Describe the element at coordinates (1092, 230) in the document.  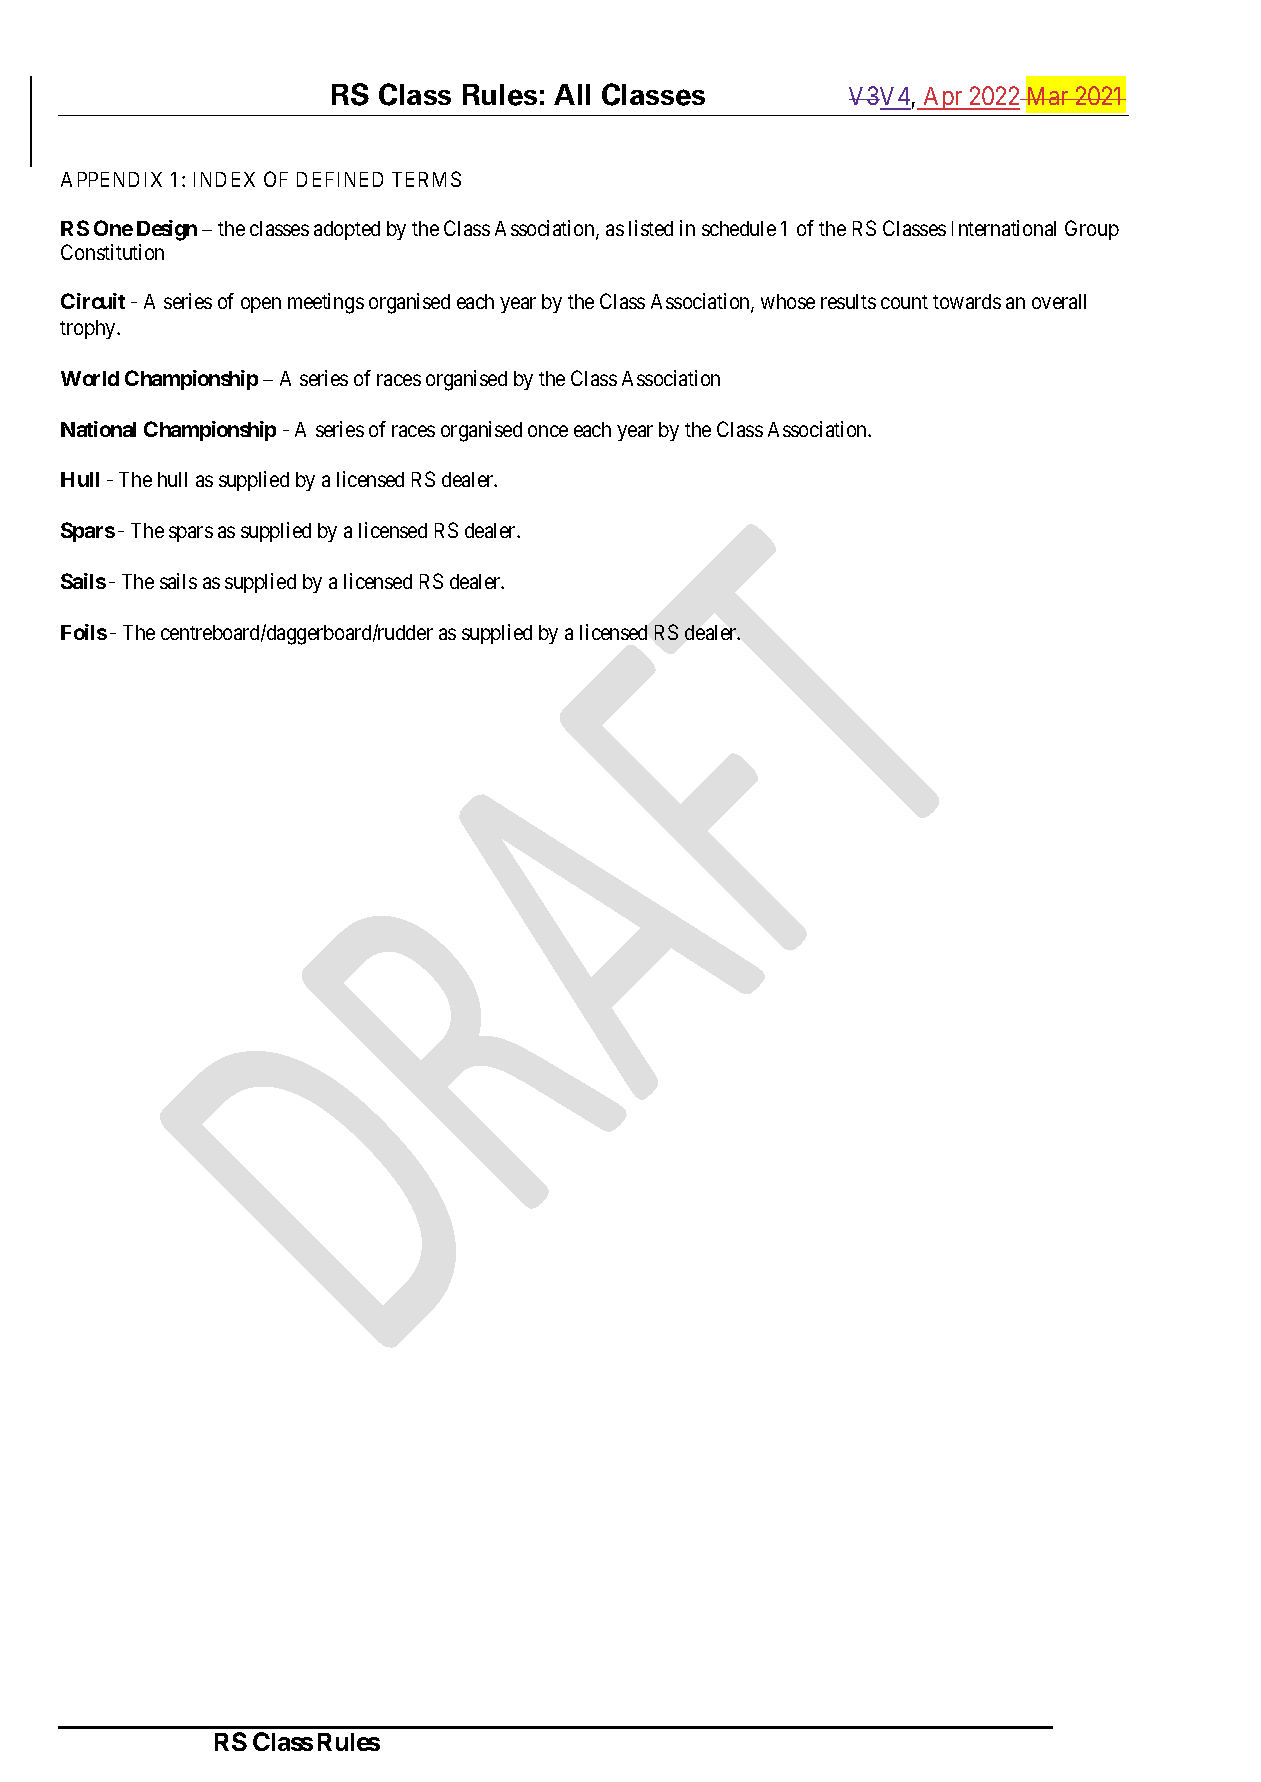
I see `Group` at that location.
